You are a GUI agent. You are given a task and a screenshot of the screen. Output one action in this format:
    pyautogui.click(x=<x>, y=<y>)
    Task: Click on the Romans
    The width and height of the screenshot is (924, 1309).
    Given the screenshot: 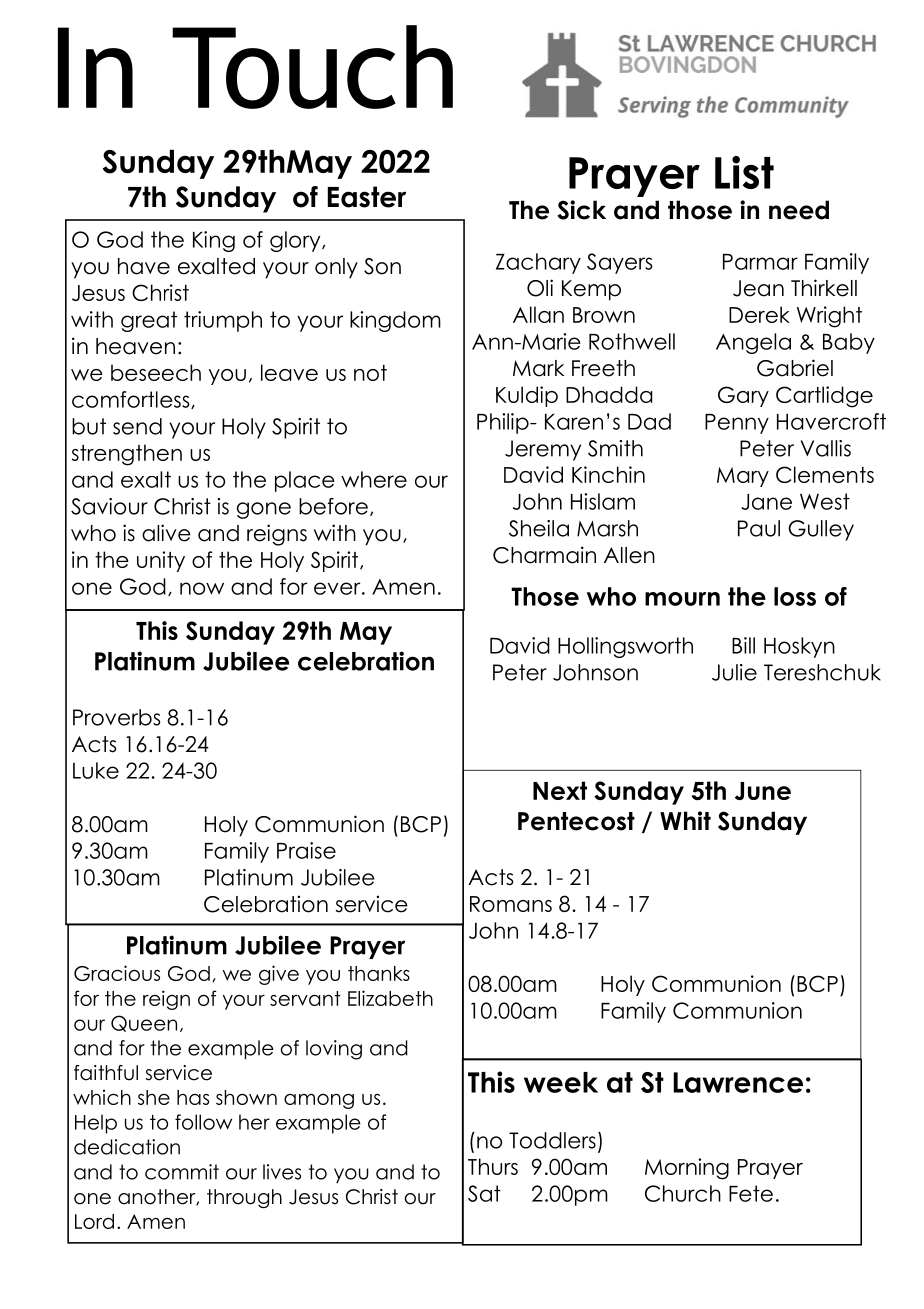 What is the action you would take?
    pyautogui.click(x=511, y=904)
